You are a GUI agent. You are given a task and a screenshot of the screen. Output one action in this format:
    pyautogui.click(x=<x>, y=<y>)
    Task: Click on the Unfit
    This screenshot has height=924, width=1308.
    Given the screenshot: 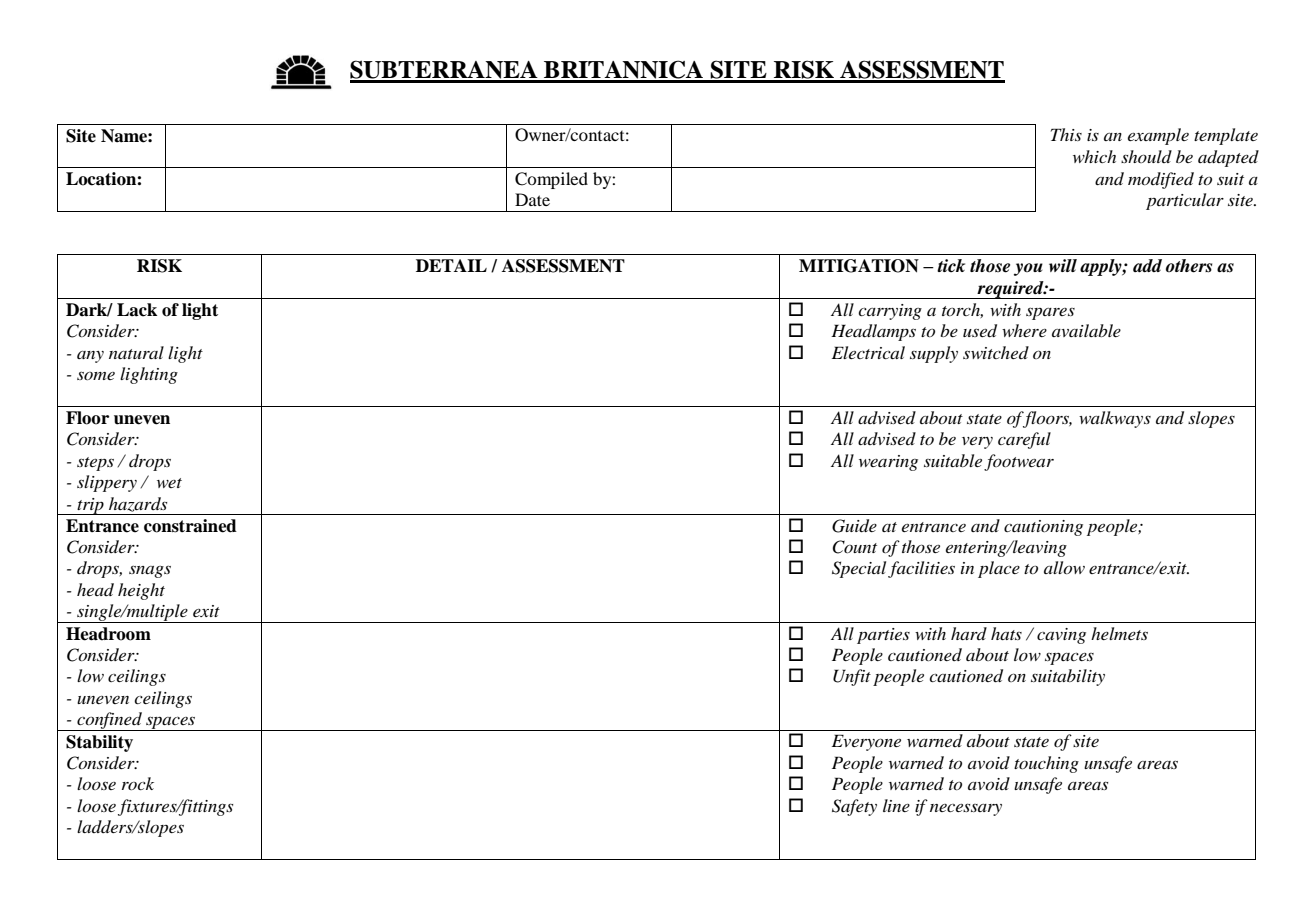 What is the action you would take?
    pyautogui.click(x=852, y=677)
